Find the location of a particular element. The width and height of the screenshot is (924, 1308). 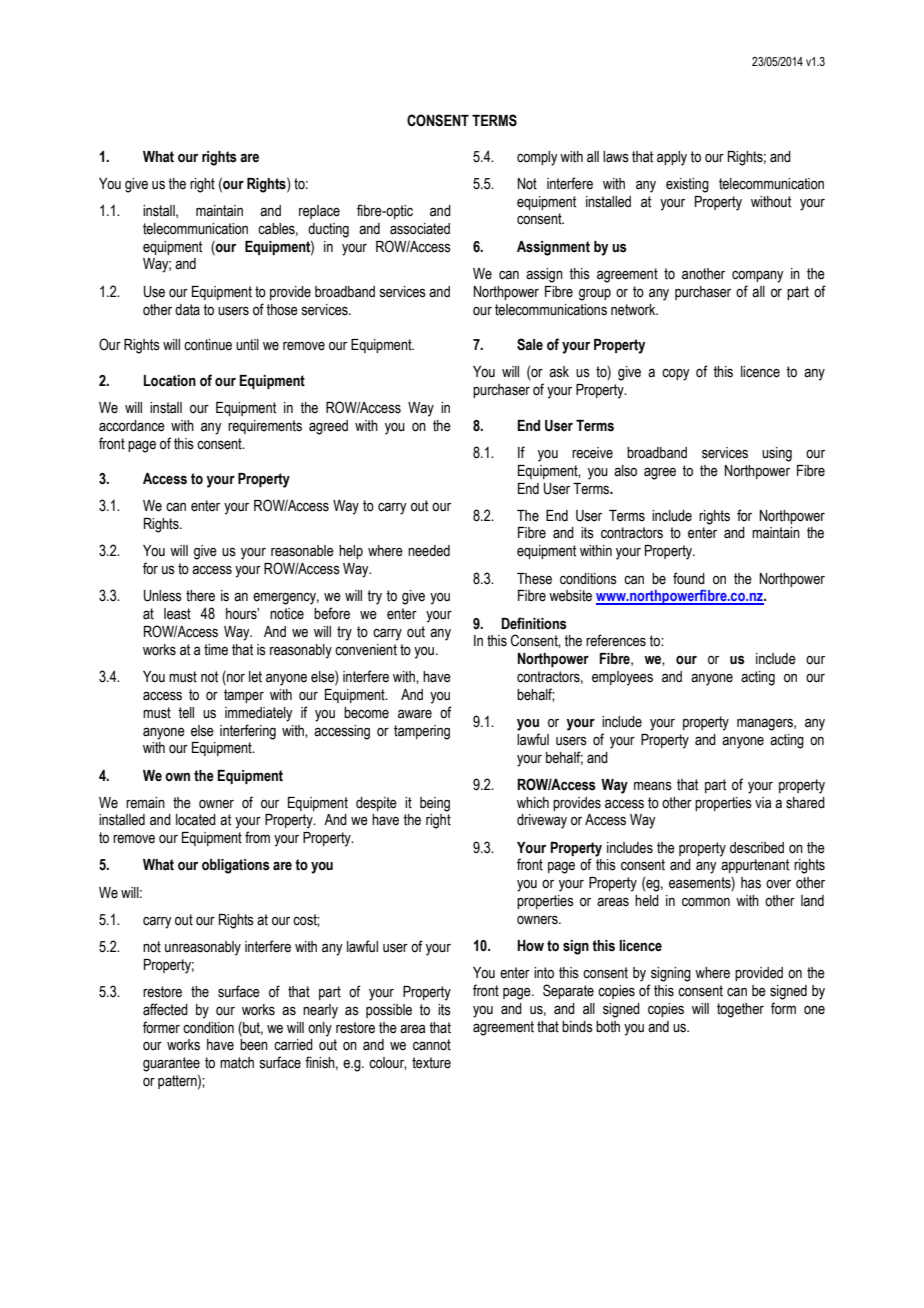

together is located at coordinates (740, 1010).
